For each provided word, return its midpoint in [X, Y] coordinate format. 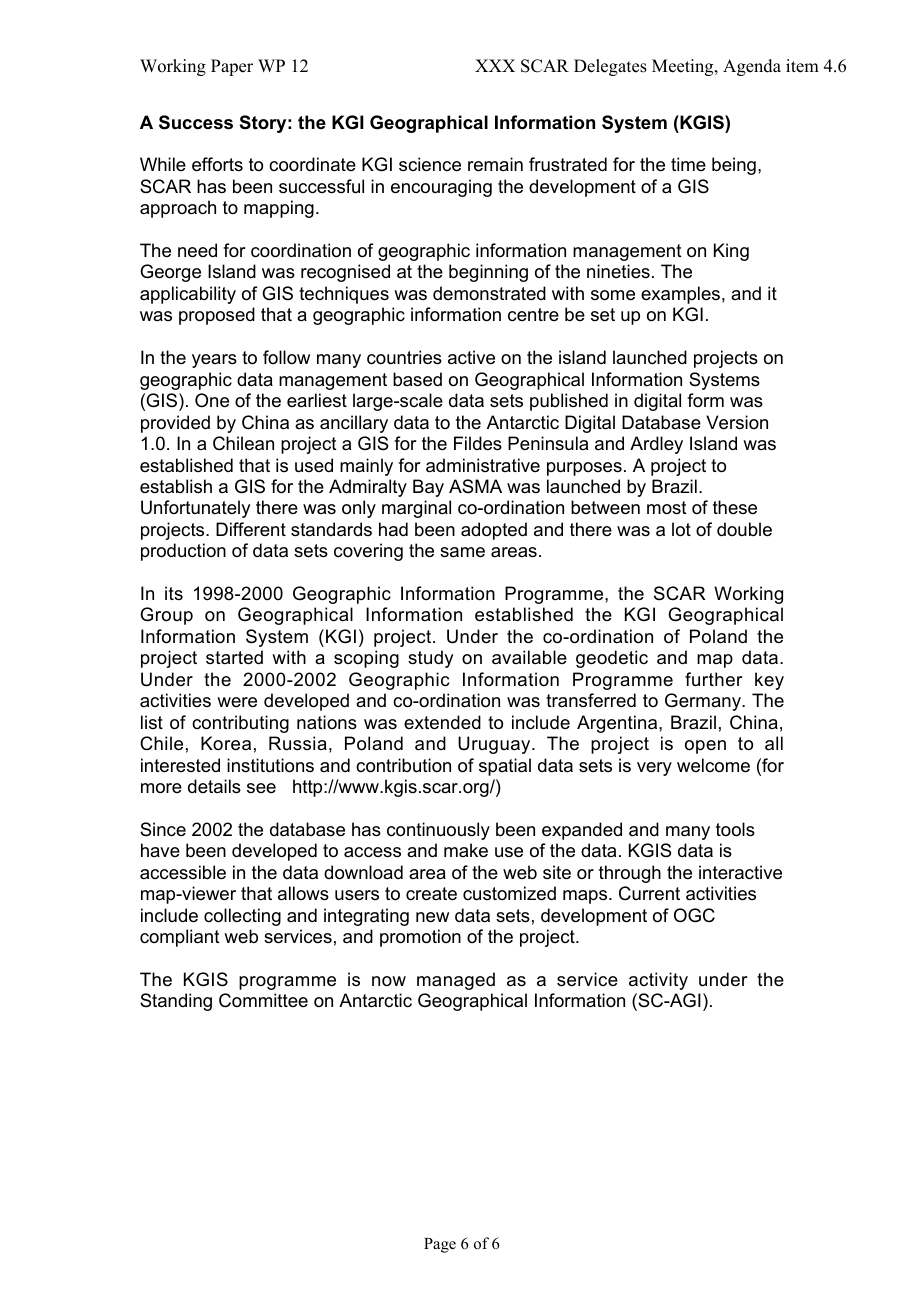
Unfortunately [195, 509]
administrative [483, 465]
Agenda [752, 67]
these [735, 507]
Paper [232, 67]
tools [735, 829]
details [214, 786]
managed [456, 981]
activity [658, 981]
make [466, 850]
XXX [495, 65]
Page [440, 1245]
